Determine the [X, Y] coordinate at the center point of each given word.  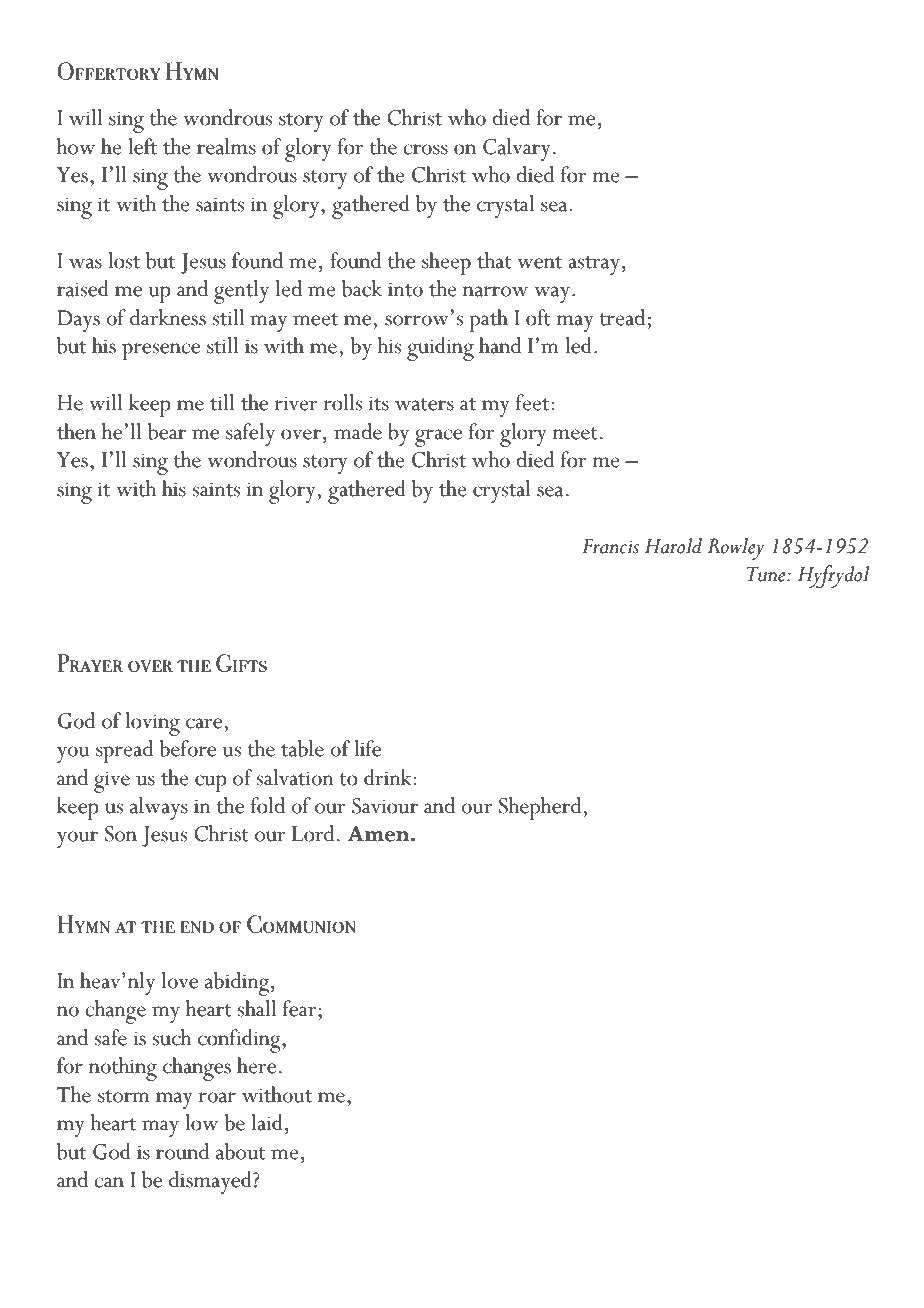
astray [594, 265]
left [142, 146]
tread [623, 317]
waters [424, 404]
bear [167, 431]
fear [301, 1008]
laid [267, 1122]
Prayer [90, 663]
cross [425, 149]
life [367, 748]
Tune [767, 574]
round [182, 1151]
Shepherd [541, 808]
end [197, 927]
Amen [380, 834]
